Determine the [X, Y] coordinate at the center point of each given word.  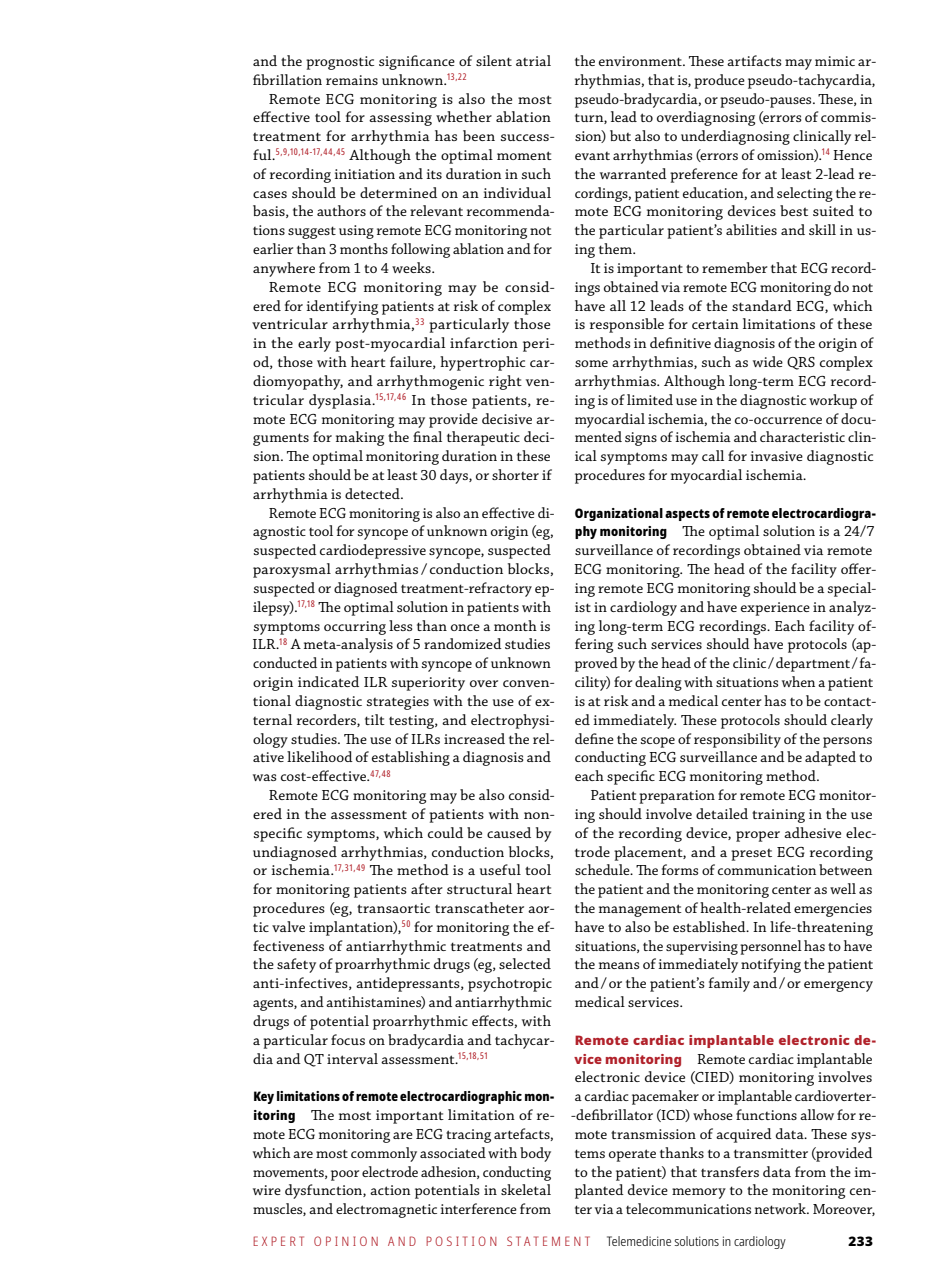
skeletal [526, 1189]
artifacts [754, 60]
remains [352, 80]
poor [345, 1175]
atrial [533, 60]
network [781, 1208]
